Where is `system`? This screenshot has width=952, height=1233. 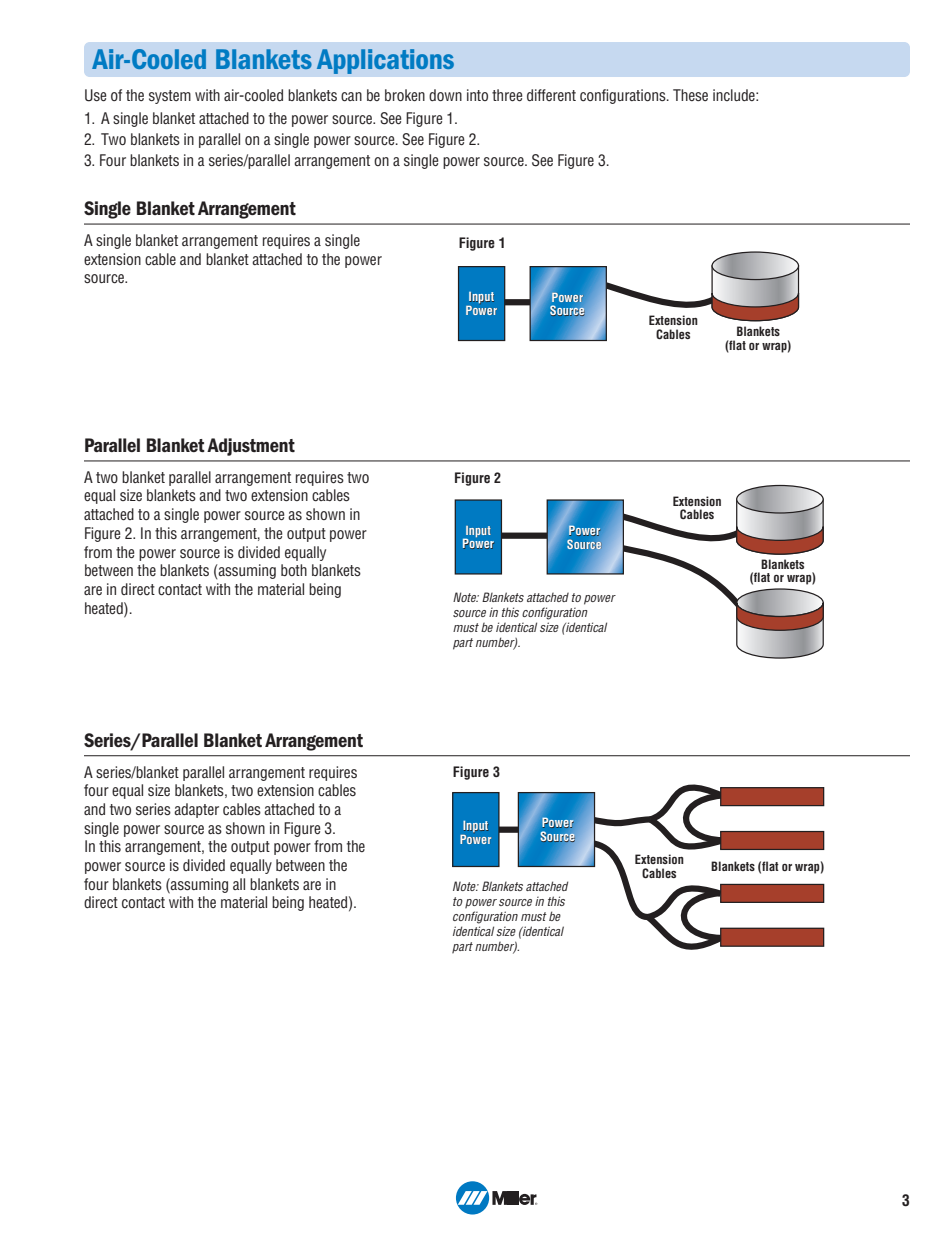 system is located at coordinates (170, 97).
